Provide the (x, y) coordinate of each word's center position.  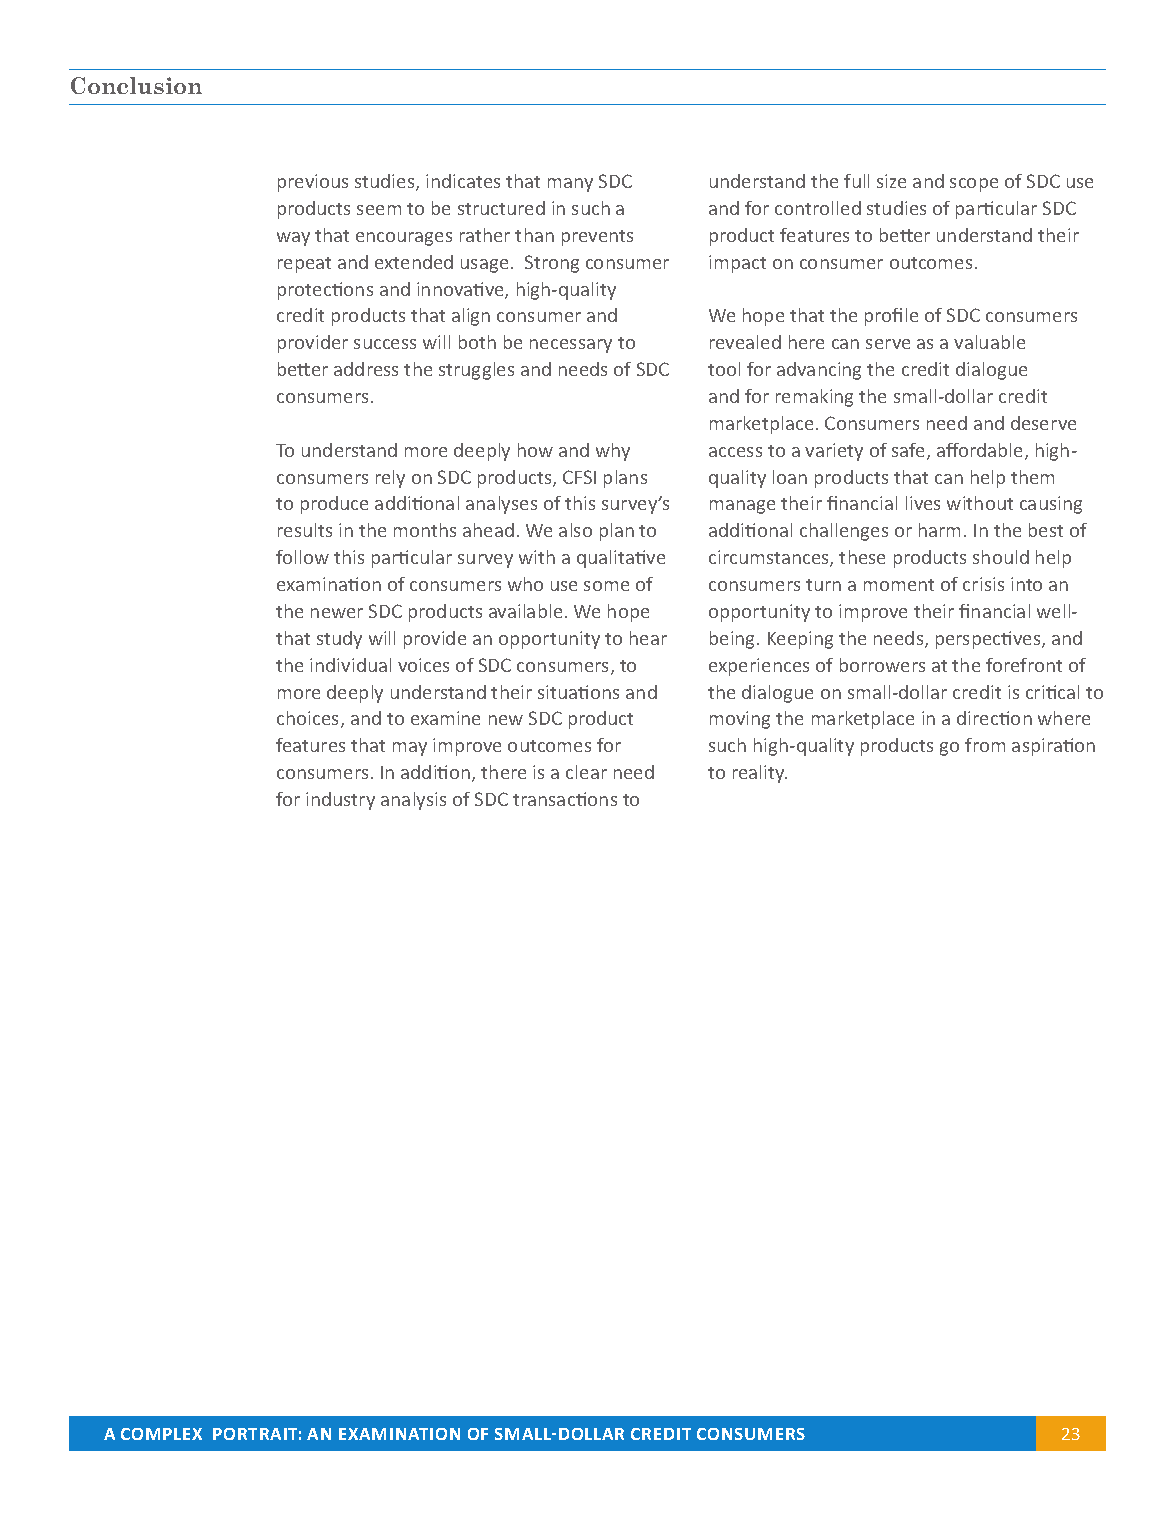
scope (974, 185)
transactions (565, 799)
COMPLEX (161, 1434)
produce (334, 505)
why (613, 452)
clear (586, 772)
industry (340, 801)
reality (760, 774)
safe (910, 451)
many (570, 185)
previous (313, 183)
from (985, 745)
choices (309, 719)
